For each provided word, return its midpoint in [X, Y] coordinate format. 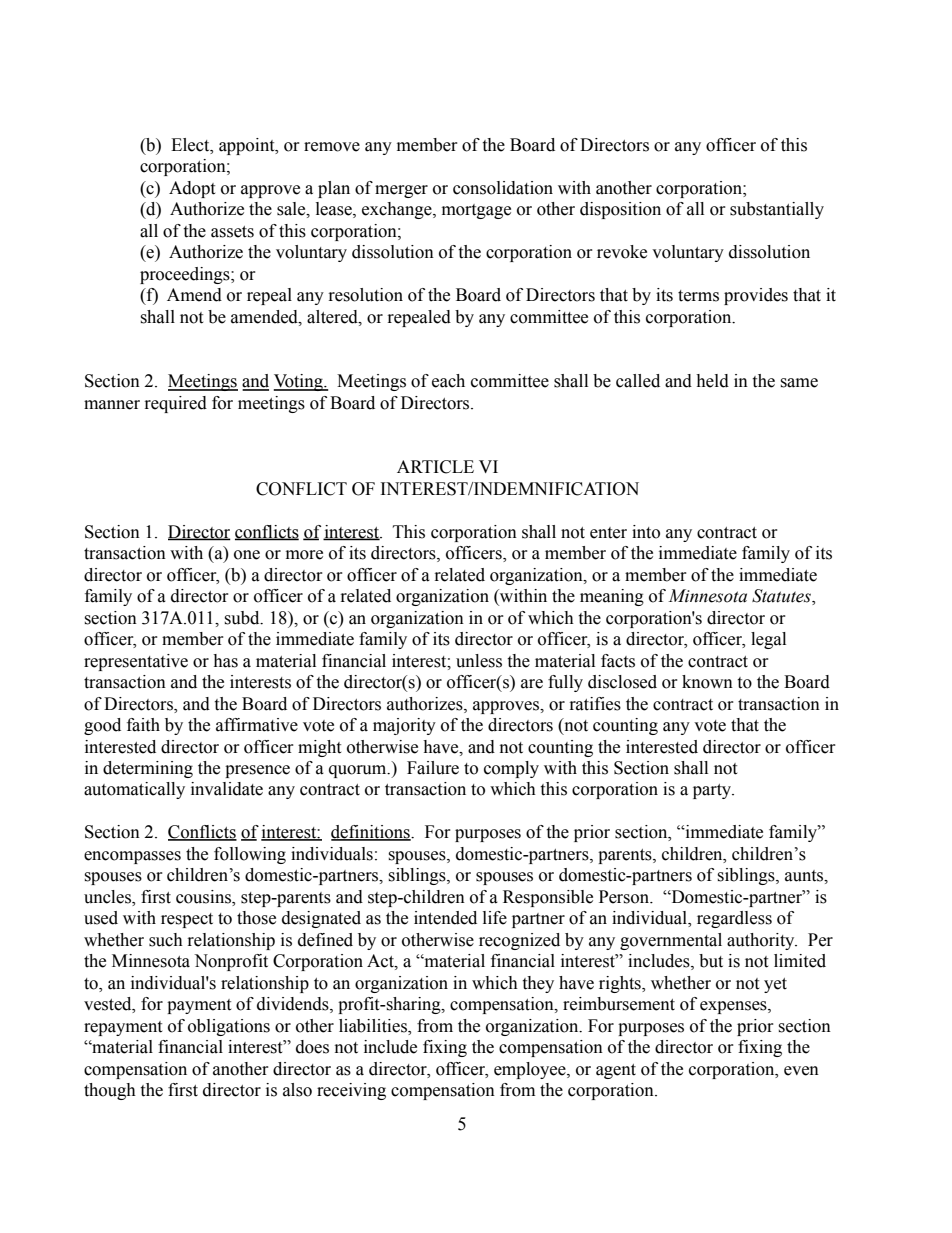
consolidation [503, 188]
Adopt [192, 189]
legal [768, 640]
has [225, 661]
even [801, 1071]
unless [479, 661]
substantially [777, 210]
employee [531, 1070]
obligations [229, 1027]
